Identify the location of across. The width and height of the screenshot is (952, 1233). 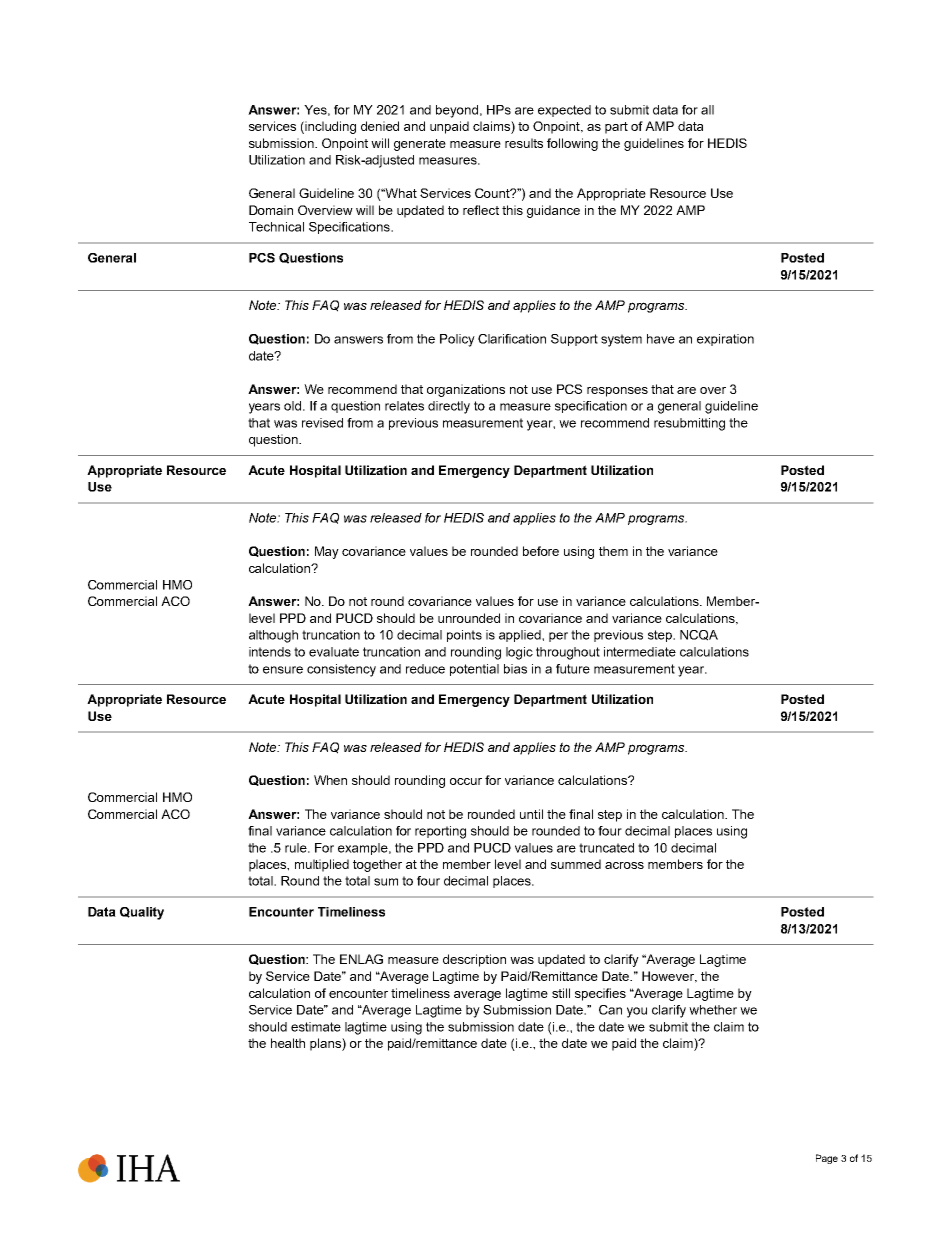
(624, 865).
